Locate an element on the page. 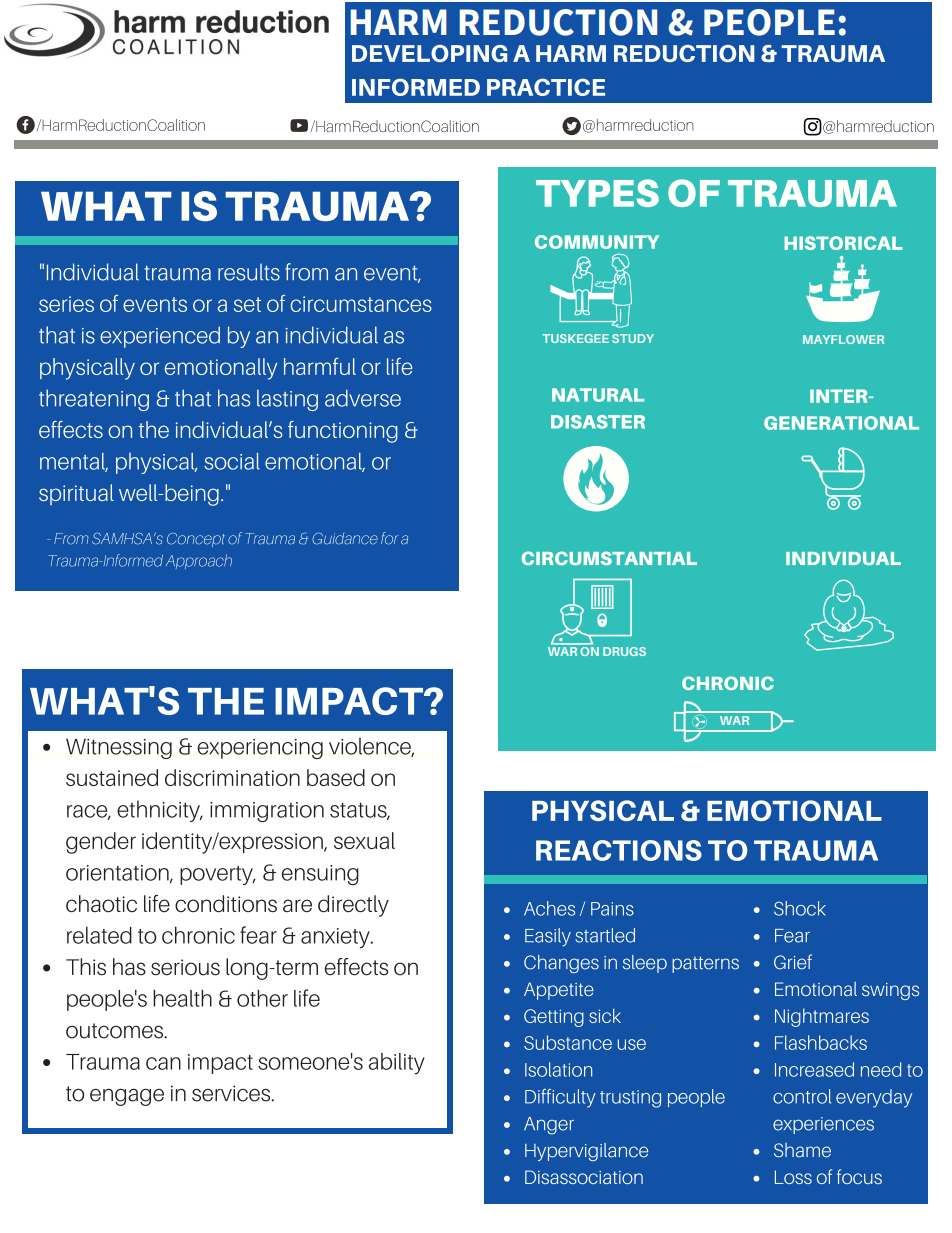  PRACTICE is located at coordinates (546, 87).
